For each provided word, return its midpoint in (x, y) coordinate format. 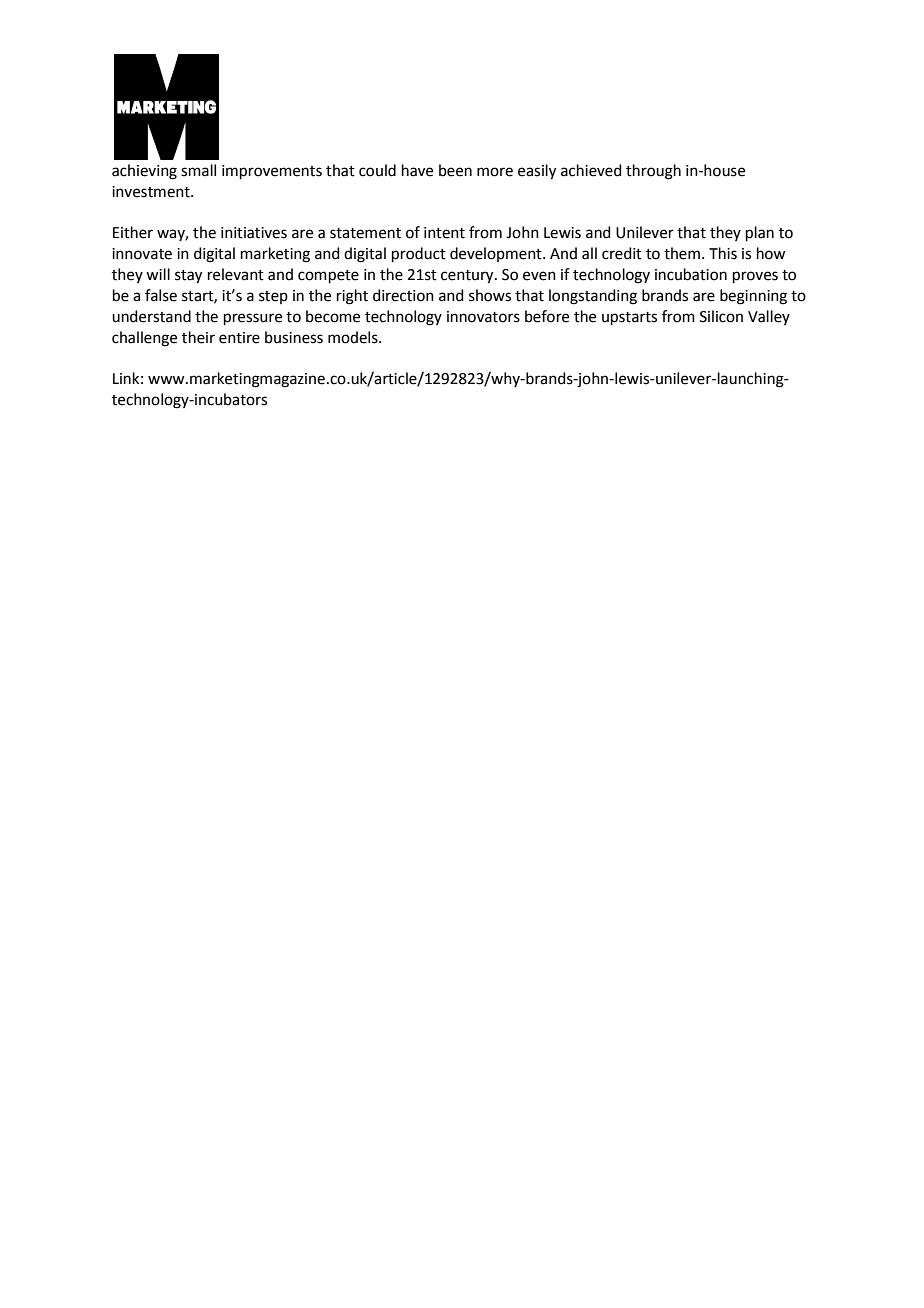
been (455, 170)
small (198, 170)
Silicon (721, 316)
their (198, 337)
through (653, 172)
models (354, 337)
